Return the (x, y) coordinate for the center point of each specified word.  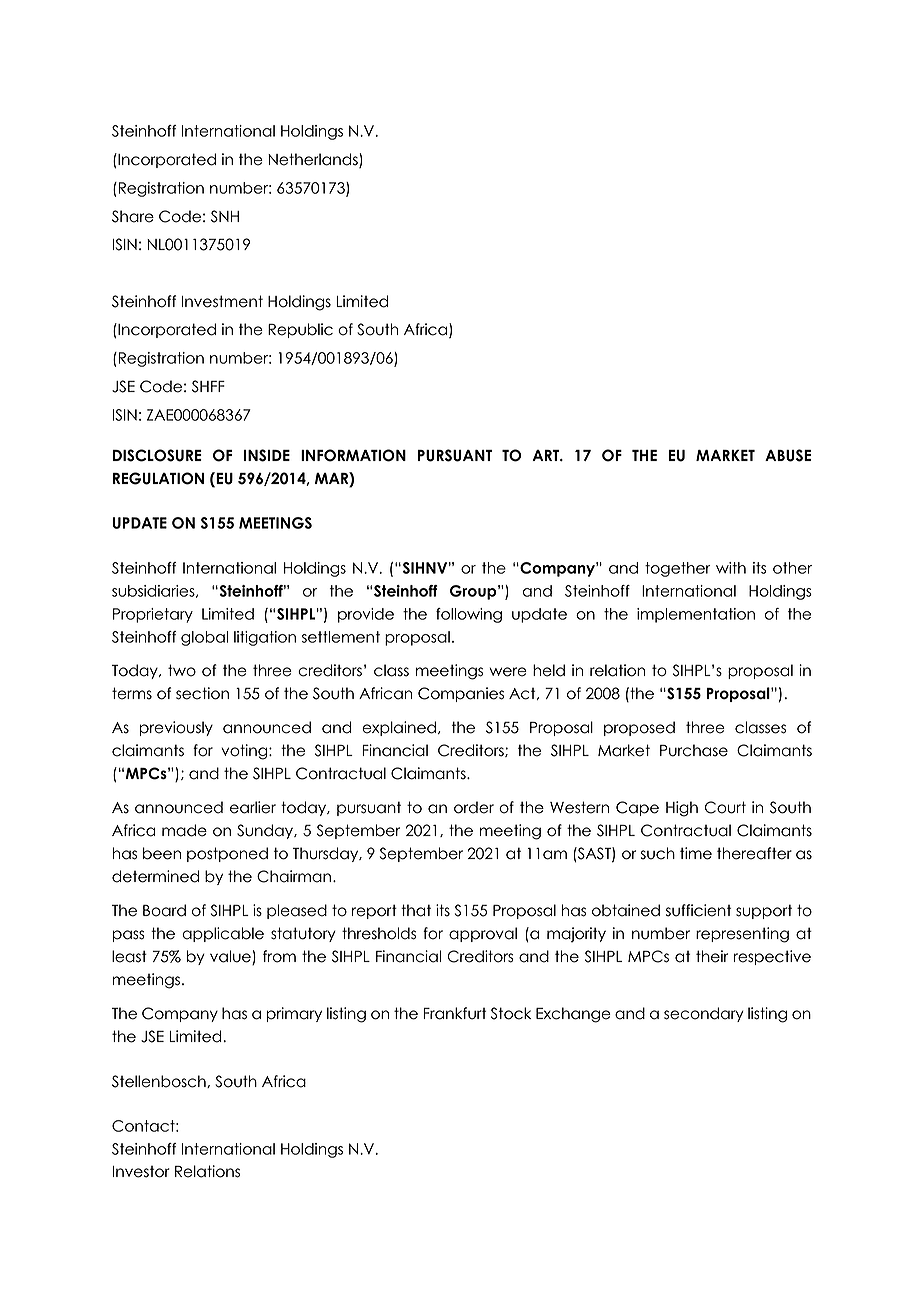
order (474, 807)
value (231, 957)
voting (245, 752)
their (712, 956)
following (469, 615)
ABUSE (788, 455)
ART (546, 455)
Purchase (694, 750)
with (731, 568)
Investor (141, 1172)
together (678, 569)
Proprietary (153, 615)
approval (483, 934)
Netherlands (314, 160)
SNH (225, 216)
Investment (222, 301)
